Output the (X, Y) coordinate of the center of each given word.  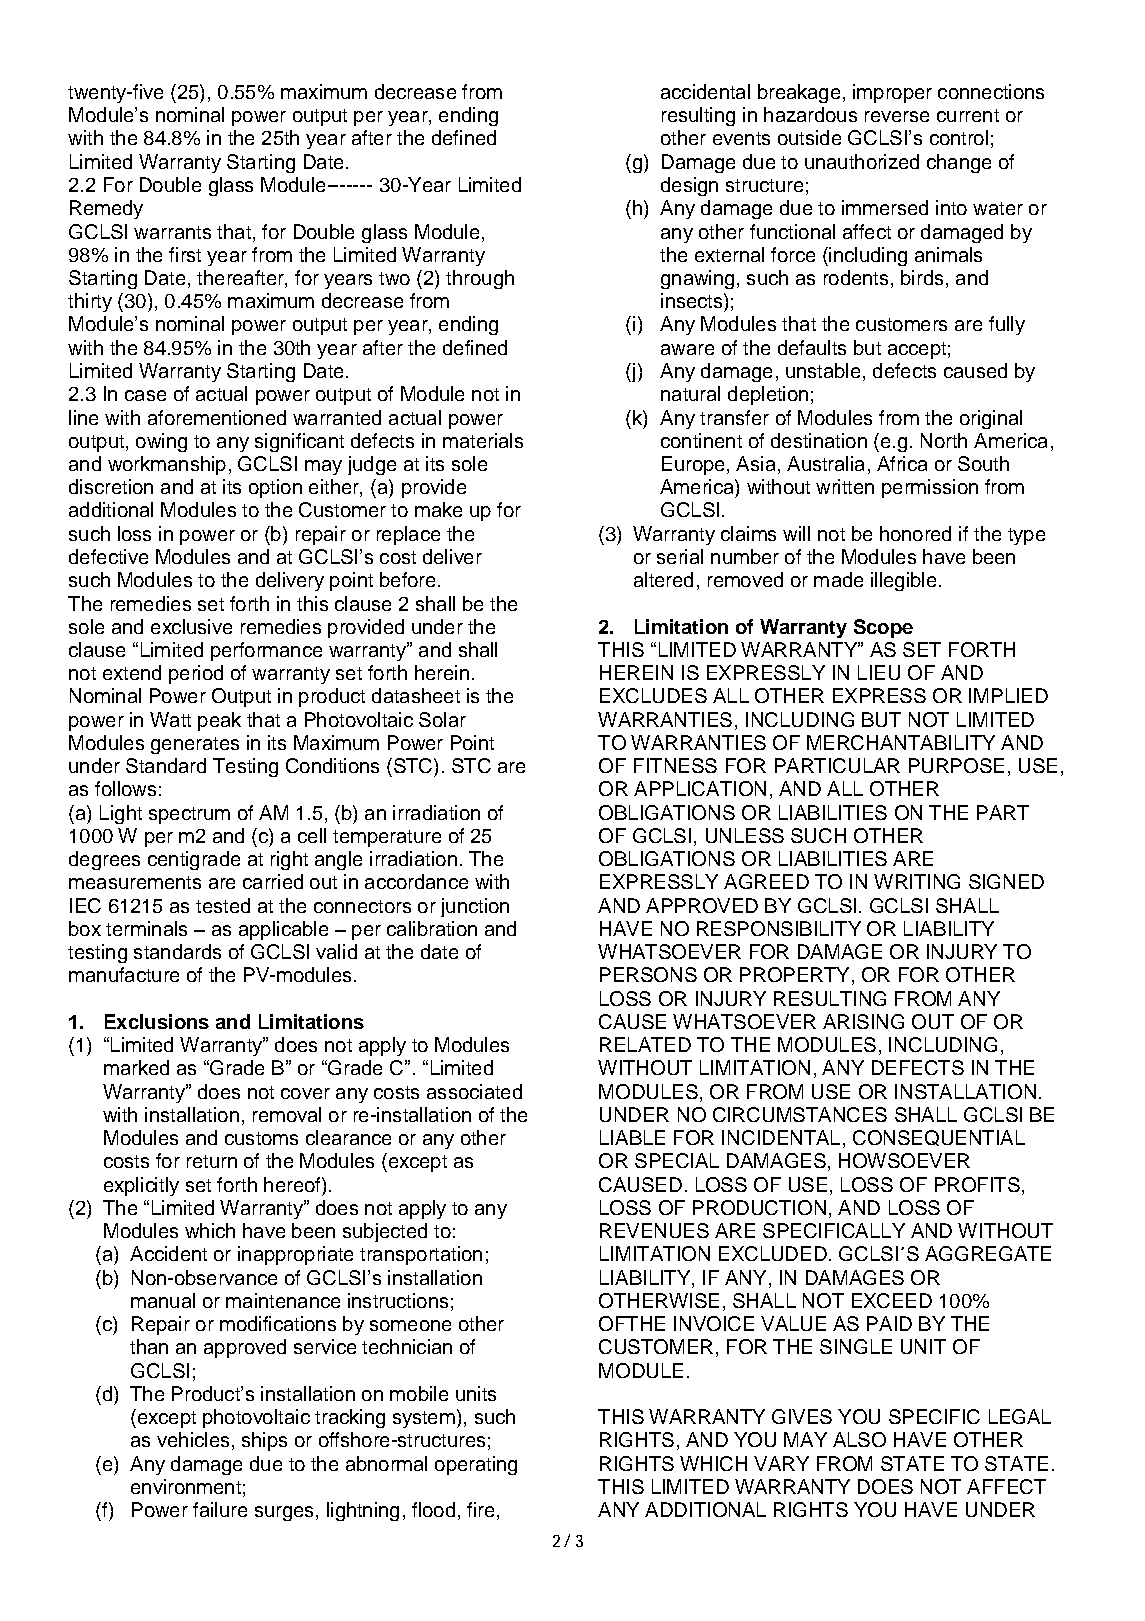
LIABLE (632, 1137)
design (689, 186)
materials (483, 440)
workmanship (167, 465)
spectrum (189, 815)
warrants (172, 232)
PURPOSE (956, 765)
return (212, 1161)
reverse (897, 116)
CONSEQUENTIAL (939, 1138)
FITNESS (675, 765)
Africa (902, 463)
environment (186, 1486)
